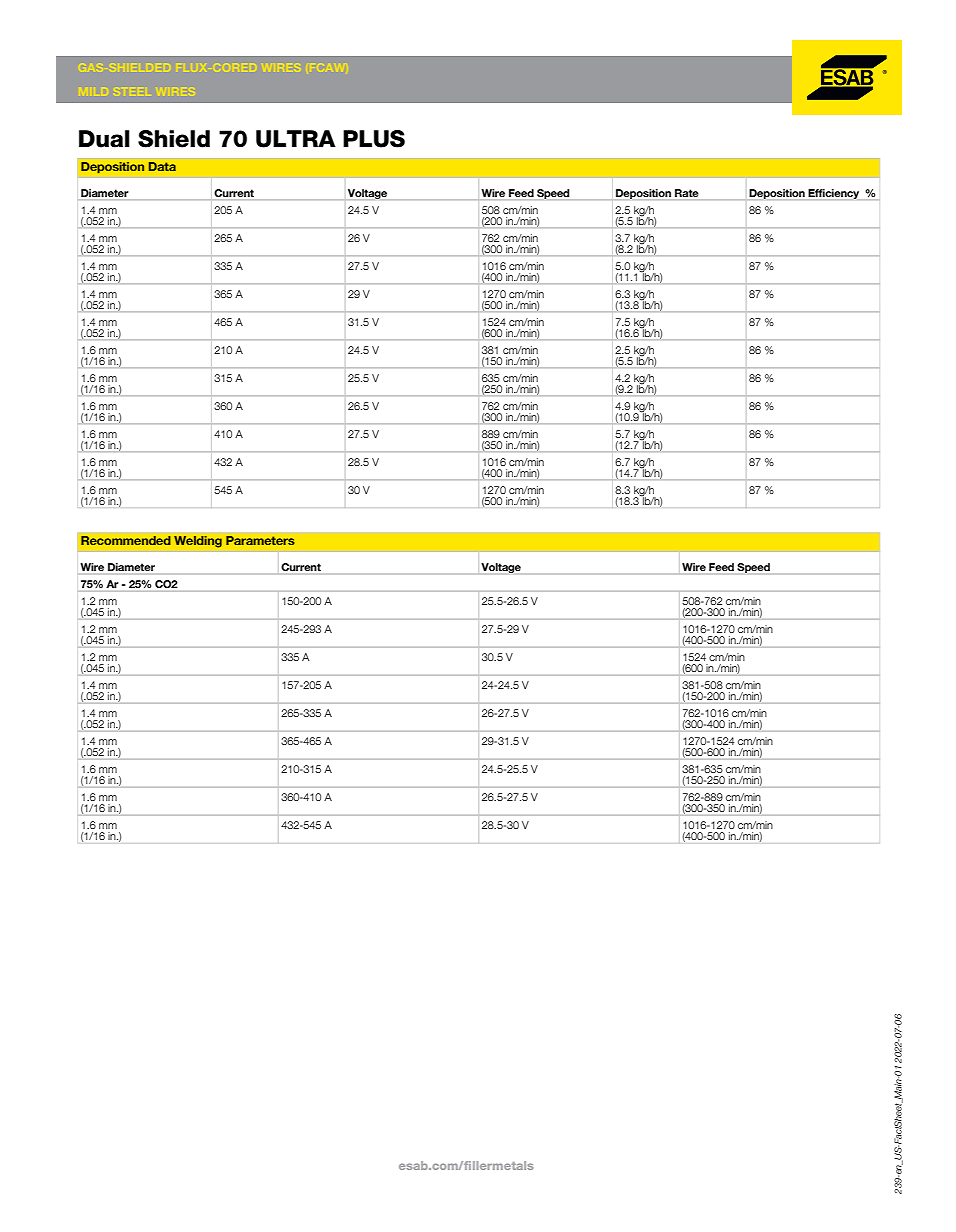 The image size is (956, 1232). Describe the element at coordinates (260, 541) in the screenshot. I see `Parameters` at that location.
